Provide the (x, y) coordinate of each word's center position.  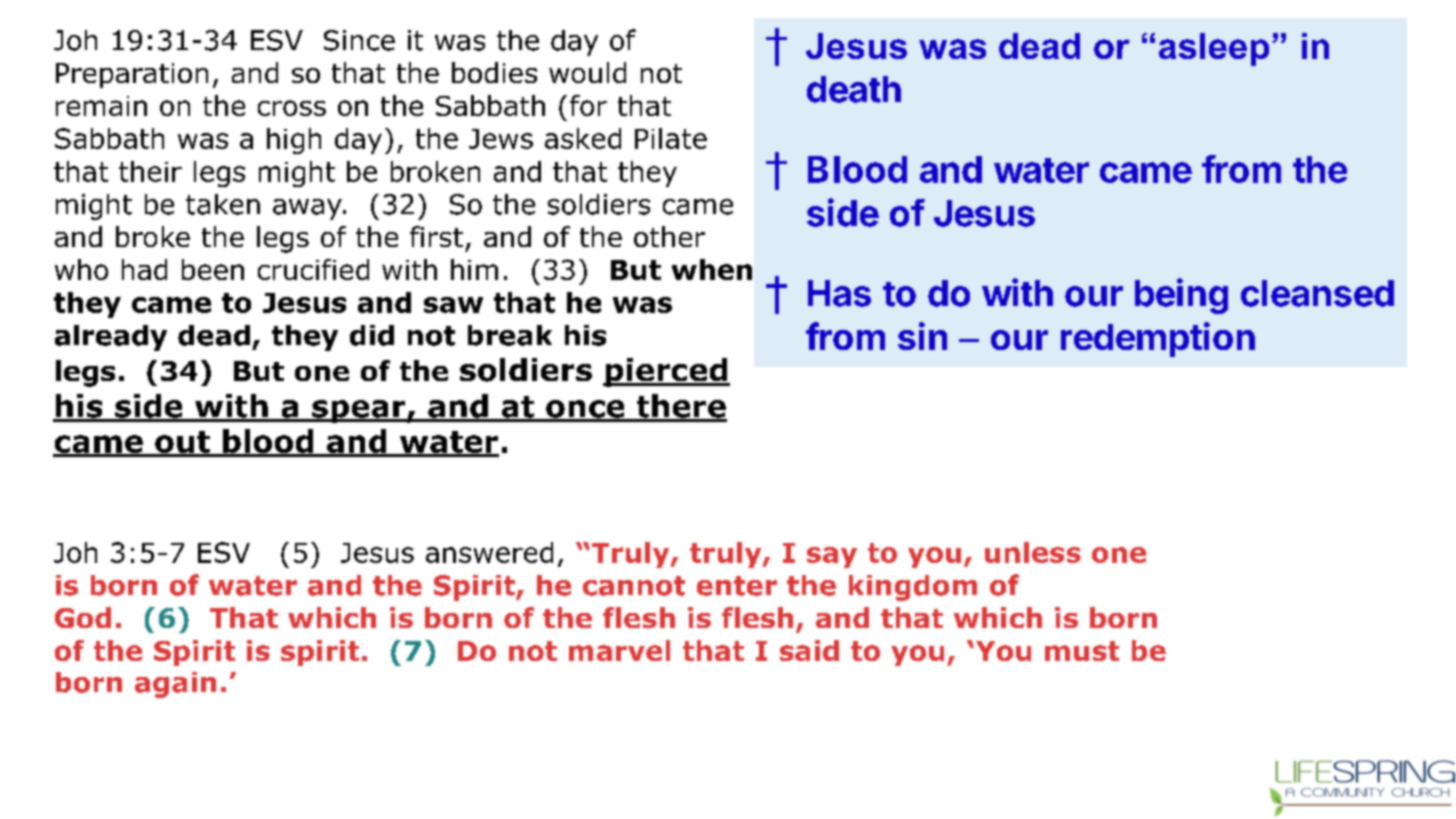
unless (1033, 552)
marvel (619, 650)
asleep (1214, 49)
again (175, 685)
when (712, 269)
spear (359, 411)
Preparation (132, 75)
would (587, 72)
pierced (666, 372)
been (213, 269)
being (1181, 296)
